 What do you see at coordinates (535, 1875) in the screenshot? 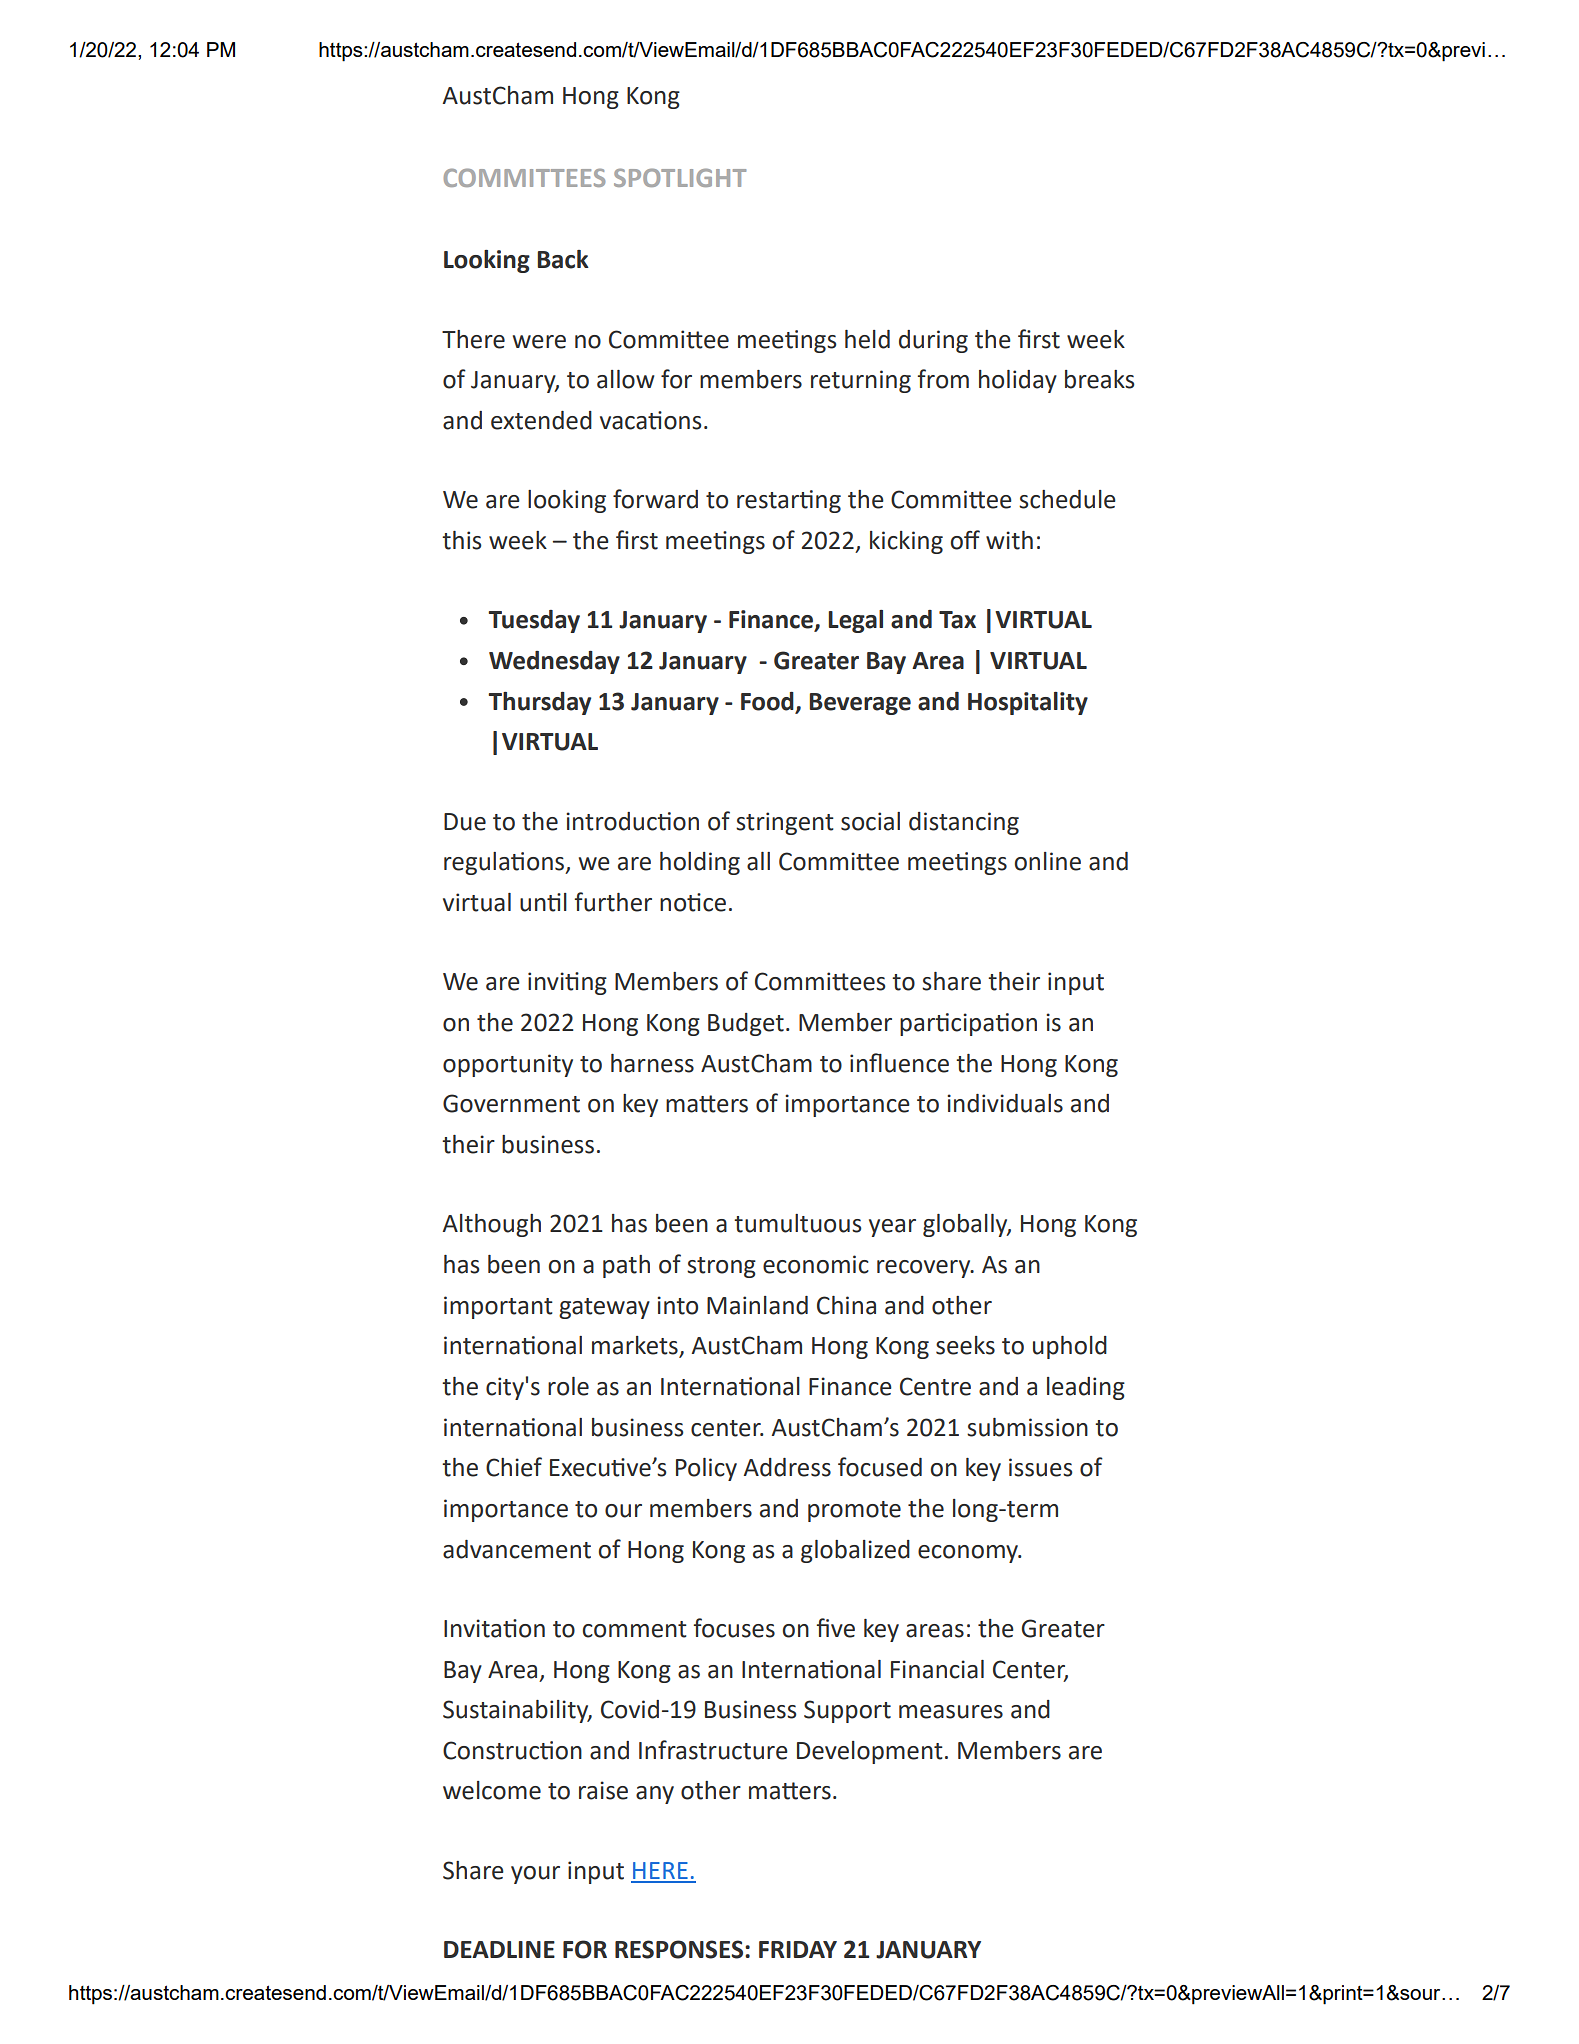
I see `your` at bounding box center [535, 1875].
